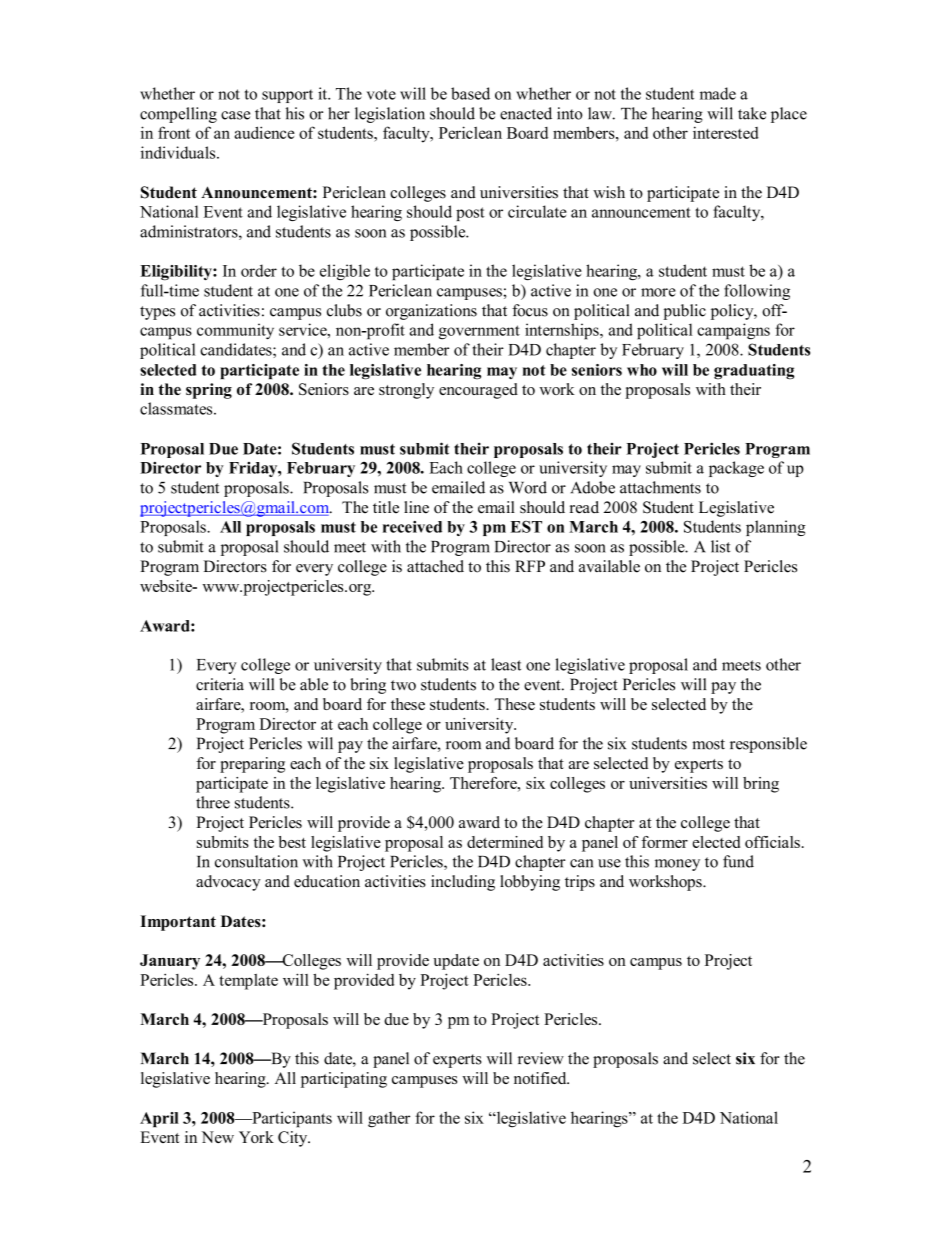 Image resolution: width=952 pixels, height=1233 pixels. Describe the element at coordinates (235, 115) in the page. I see `case` at that location.
